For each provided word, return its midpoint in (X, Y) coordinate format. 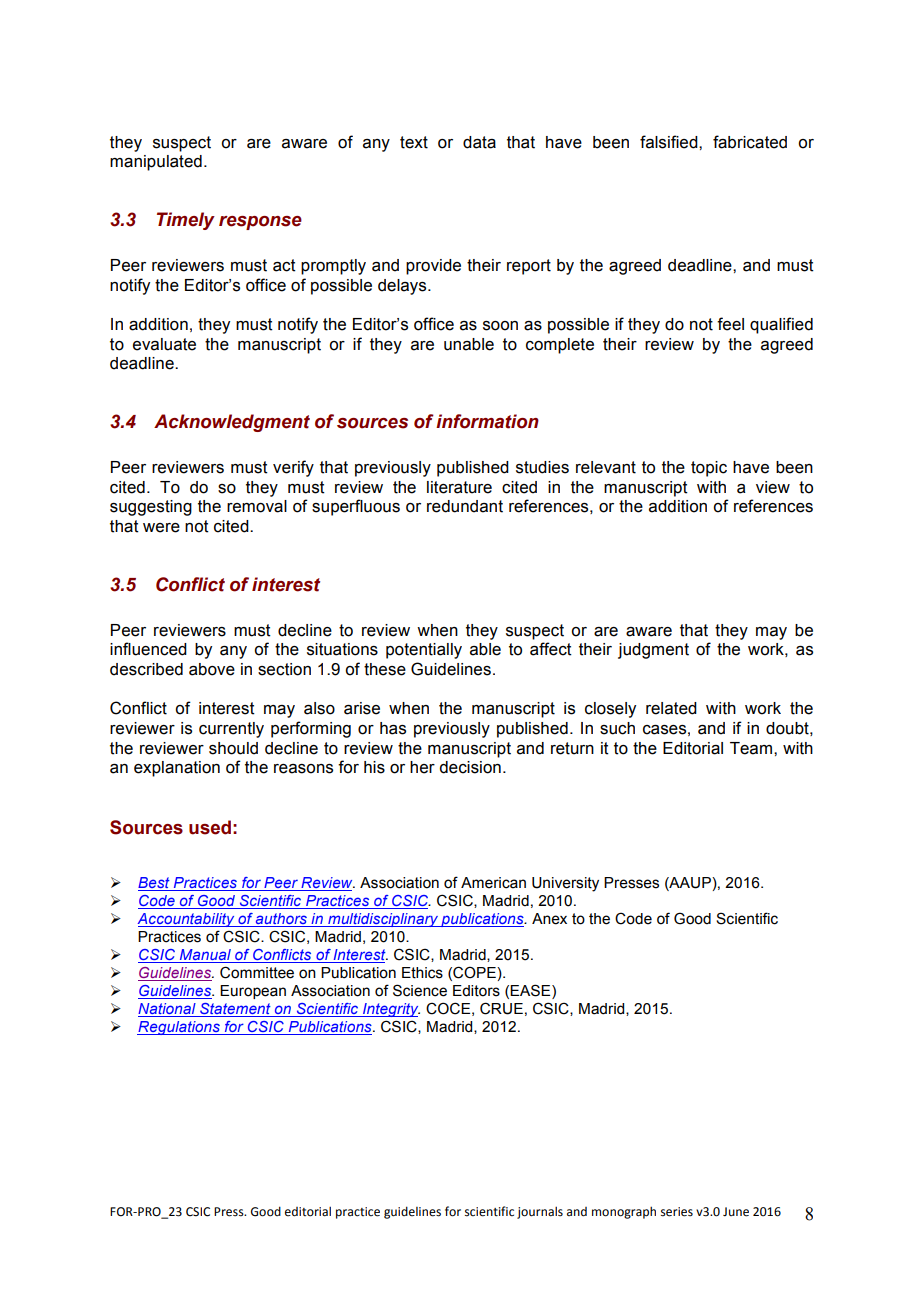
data (479, 142)
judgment (653, 651)
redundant (465, 506)
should (233, 748)
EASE (531, 990)
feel (730, 324)
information (487, 421)
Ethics (422, 973)
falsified (670, 142)
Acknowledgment (232, 423)
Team (751, 748)
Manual (205, 956)
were (161, 528)
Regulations (179, 1028)
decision (470, 767)
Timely (186, 221)
